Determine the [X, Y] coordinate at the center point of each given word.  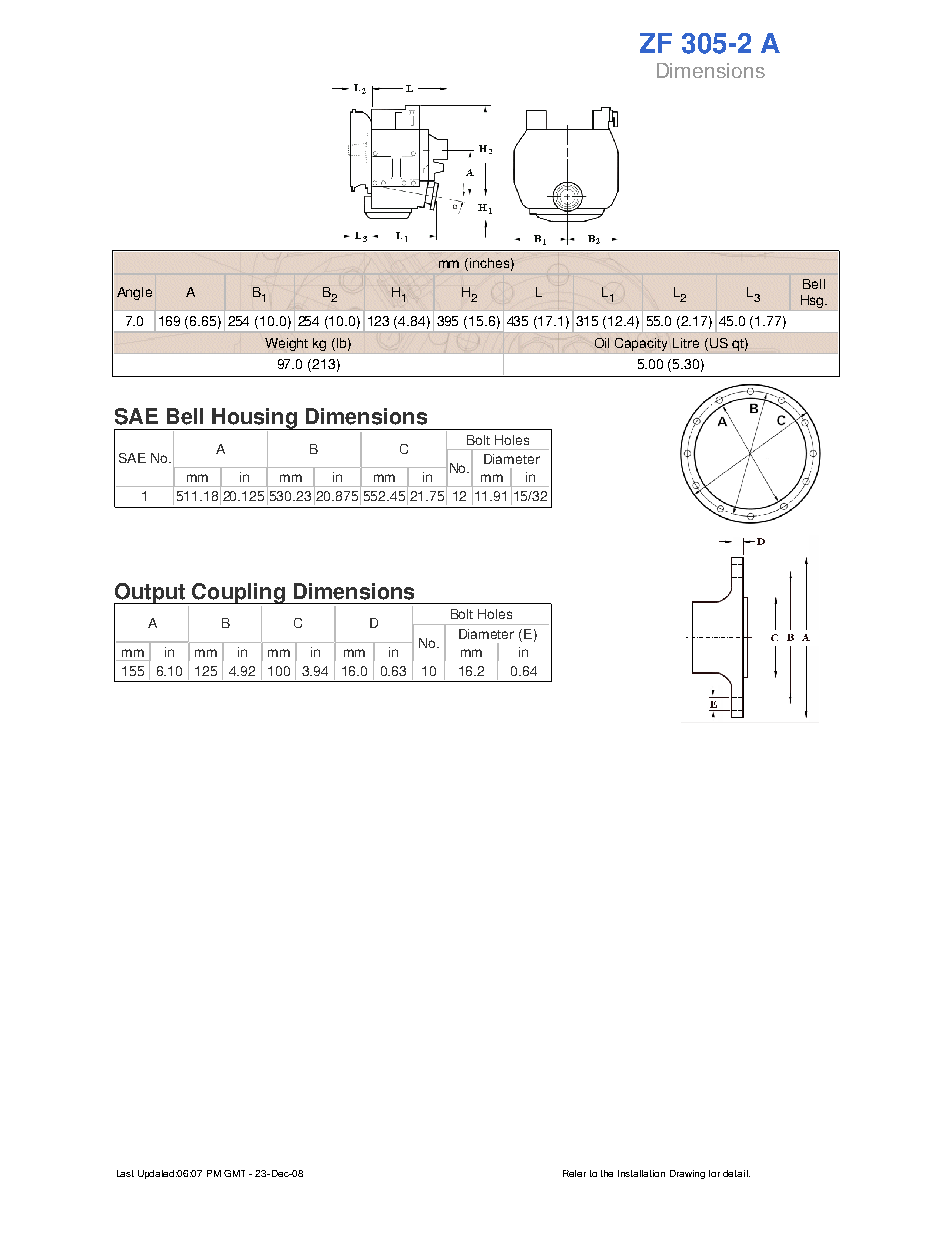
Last [125, 1173]
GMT [234, 1173]
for [714, 1173]
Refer [574, 1173]
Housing [254, 419]
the [607, 1173]
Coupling [238, 593]
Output [150, 594]
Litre [686, 343]
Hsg [813, 301]
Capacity [641, 344]
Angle [134, 293]
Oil [602, 343]
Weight [286, 344]
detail [736, 1173]
